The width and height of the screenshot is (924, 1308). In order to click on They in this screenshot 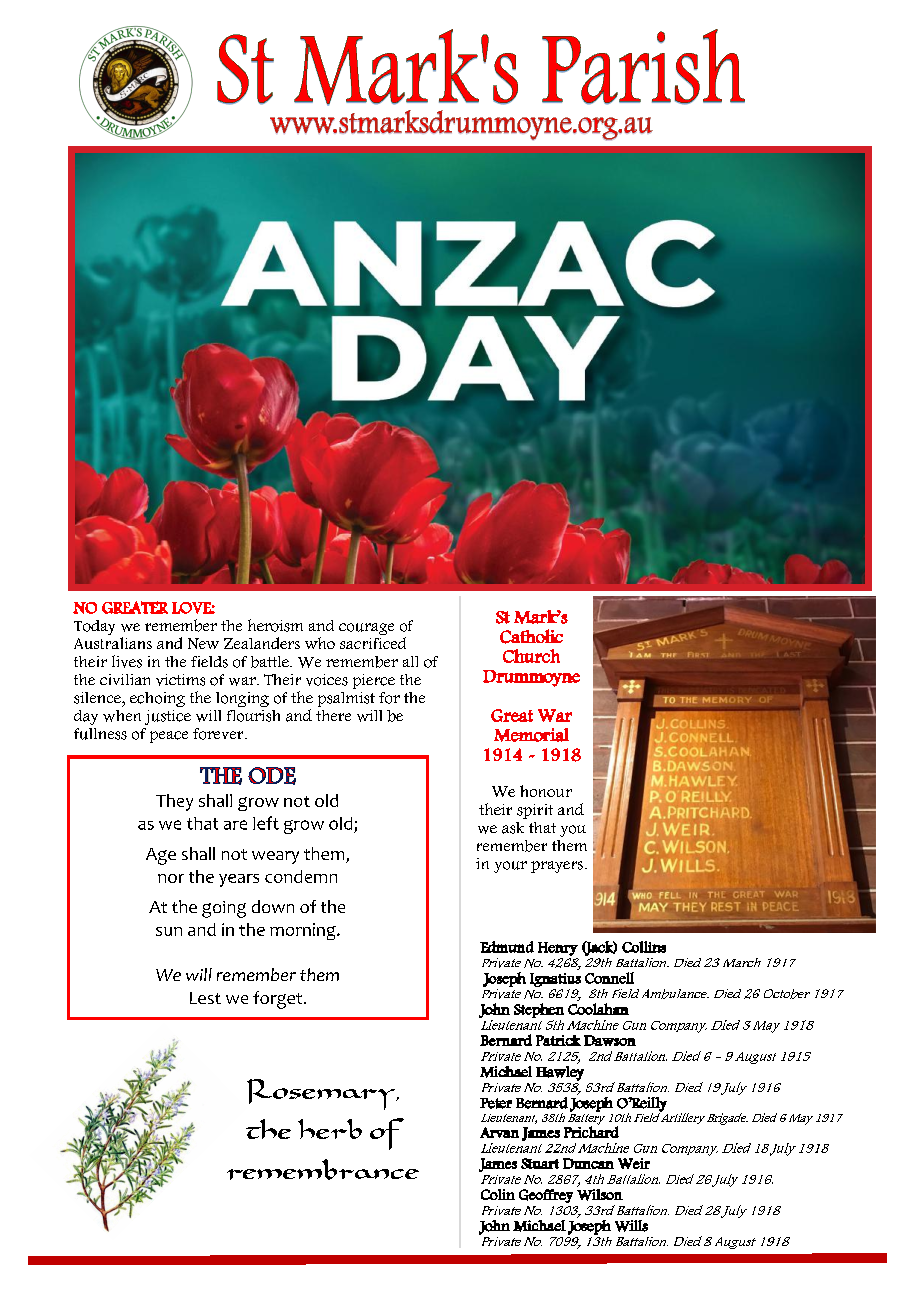, I will do `click(174, 802)`.
